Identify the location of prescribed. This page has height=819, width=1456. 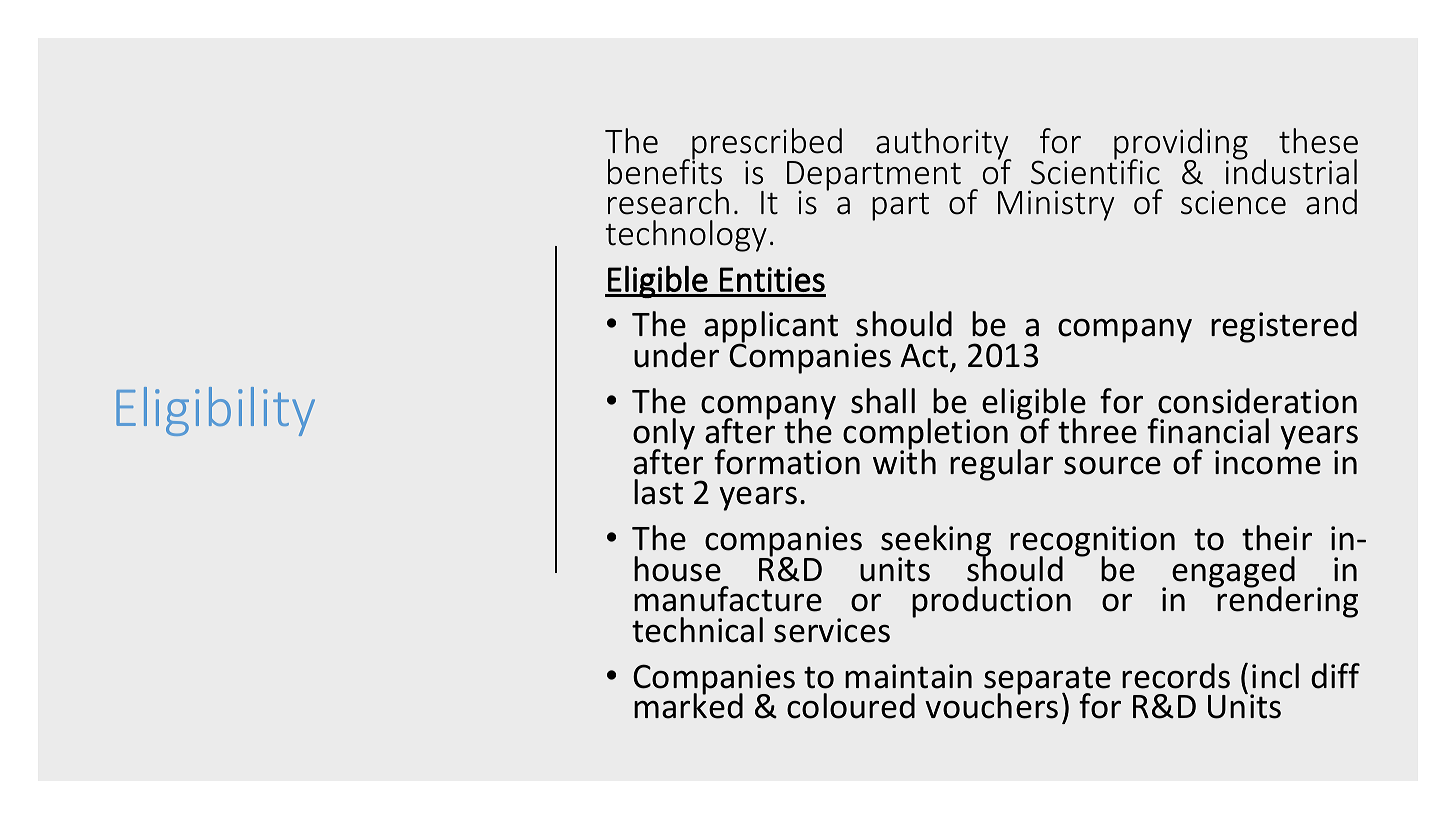
(767, 145).
